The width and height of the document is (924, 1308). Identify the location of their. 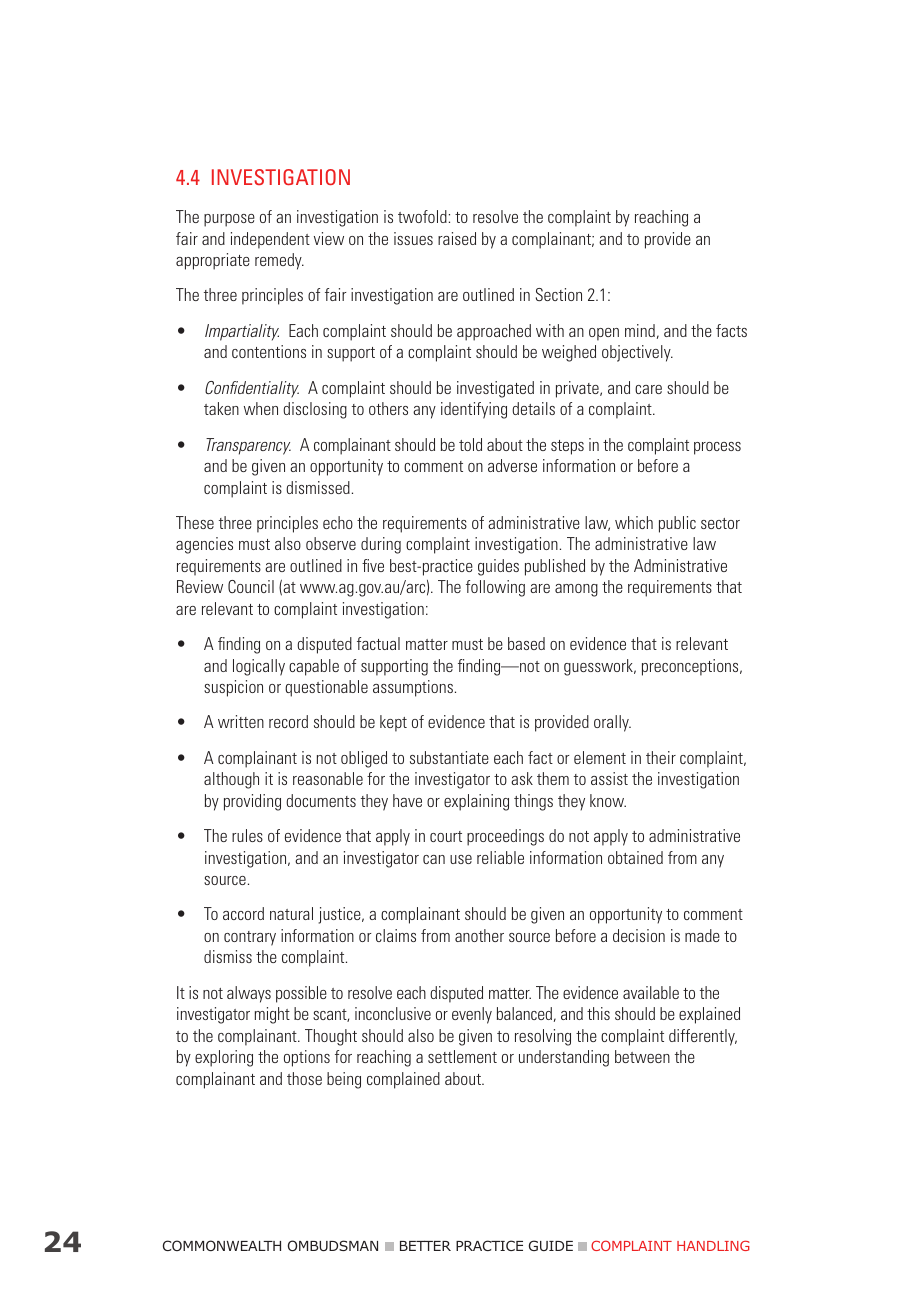
(661, 757).
